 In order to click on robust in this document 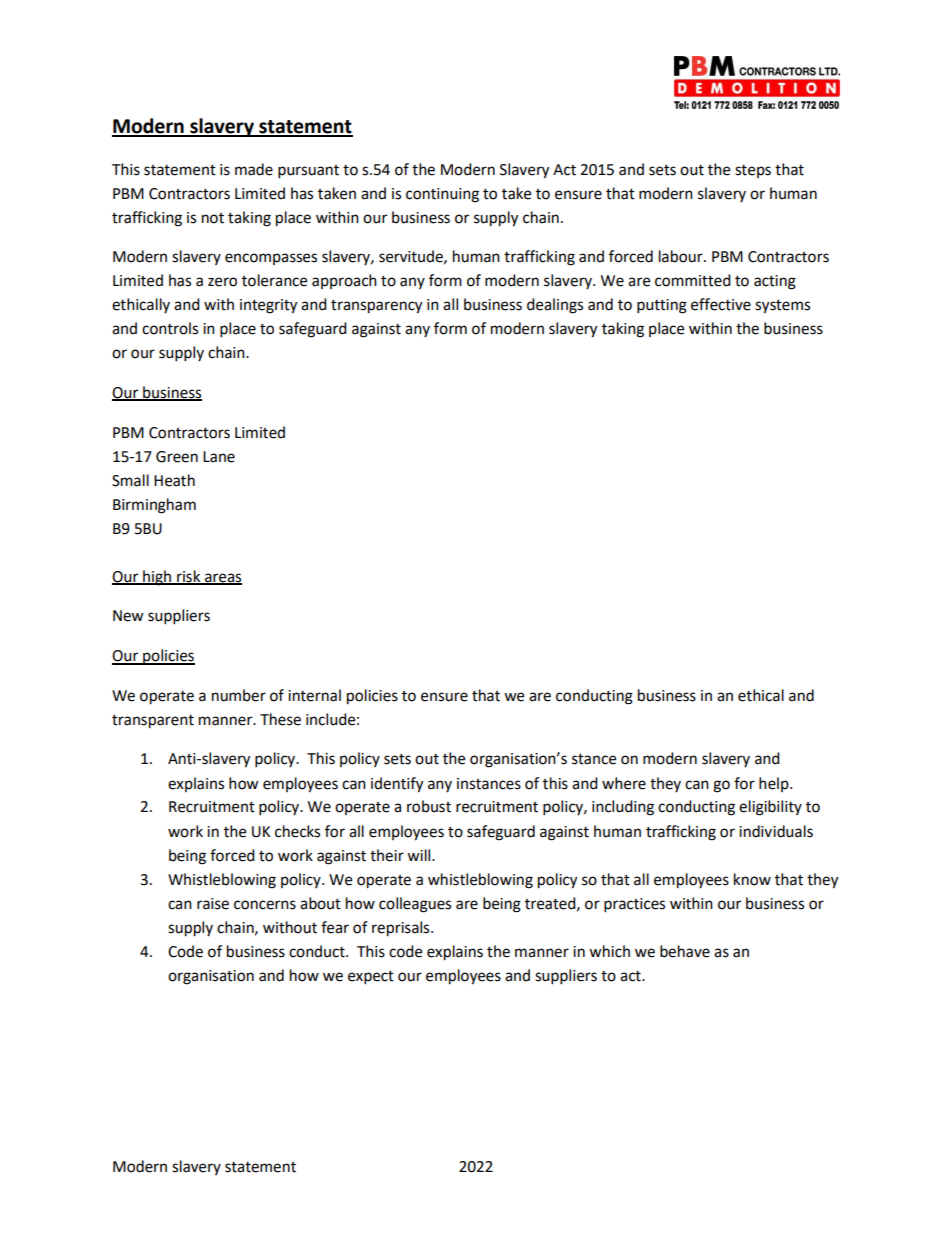, I will do `click(429, 806)`.
